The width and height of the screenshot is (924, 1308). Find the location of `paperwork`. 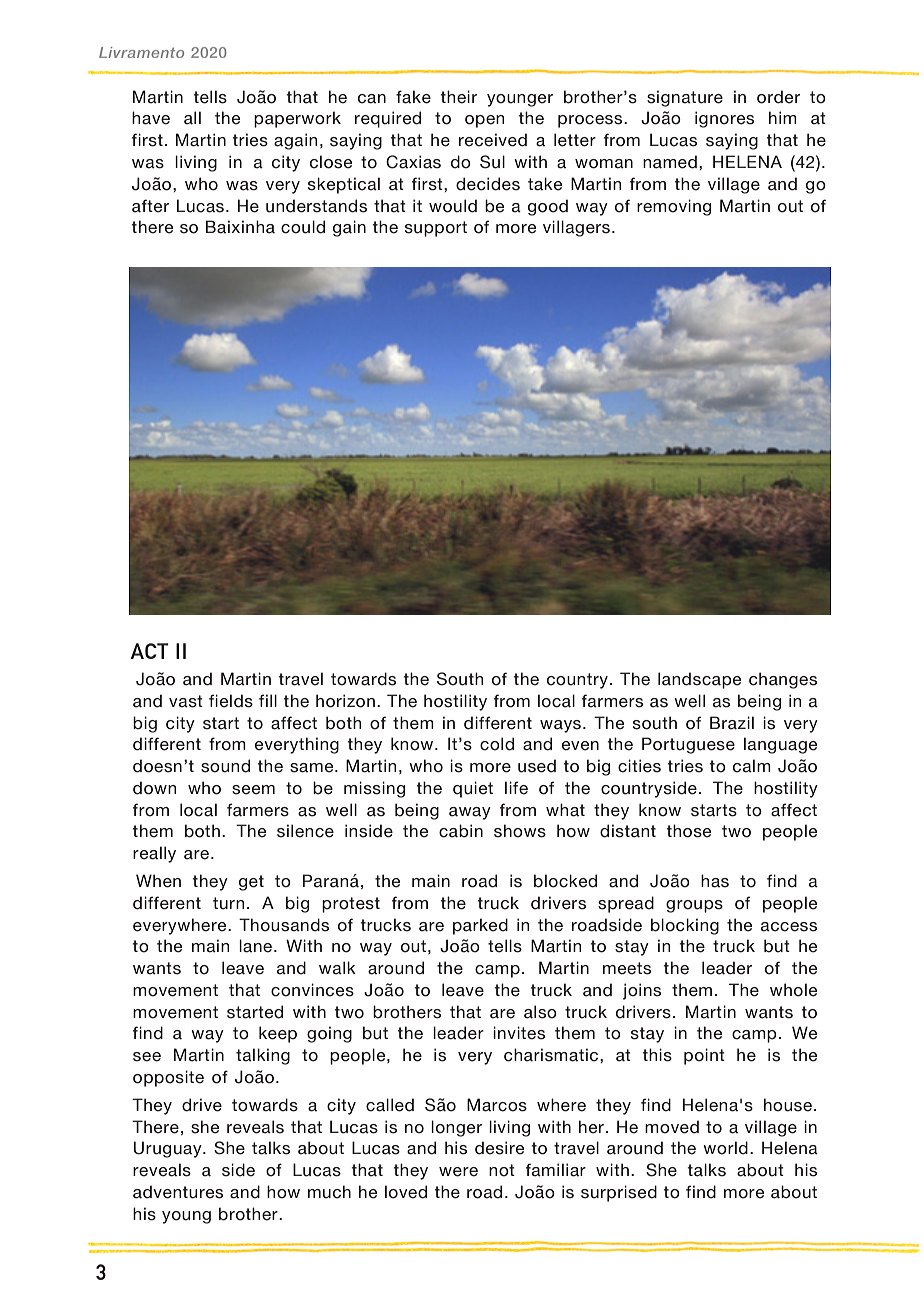

paperwork is located at coordinates (297, 119).
